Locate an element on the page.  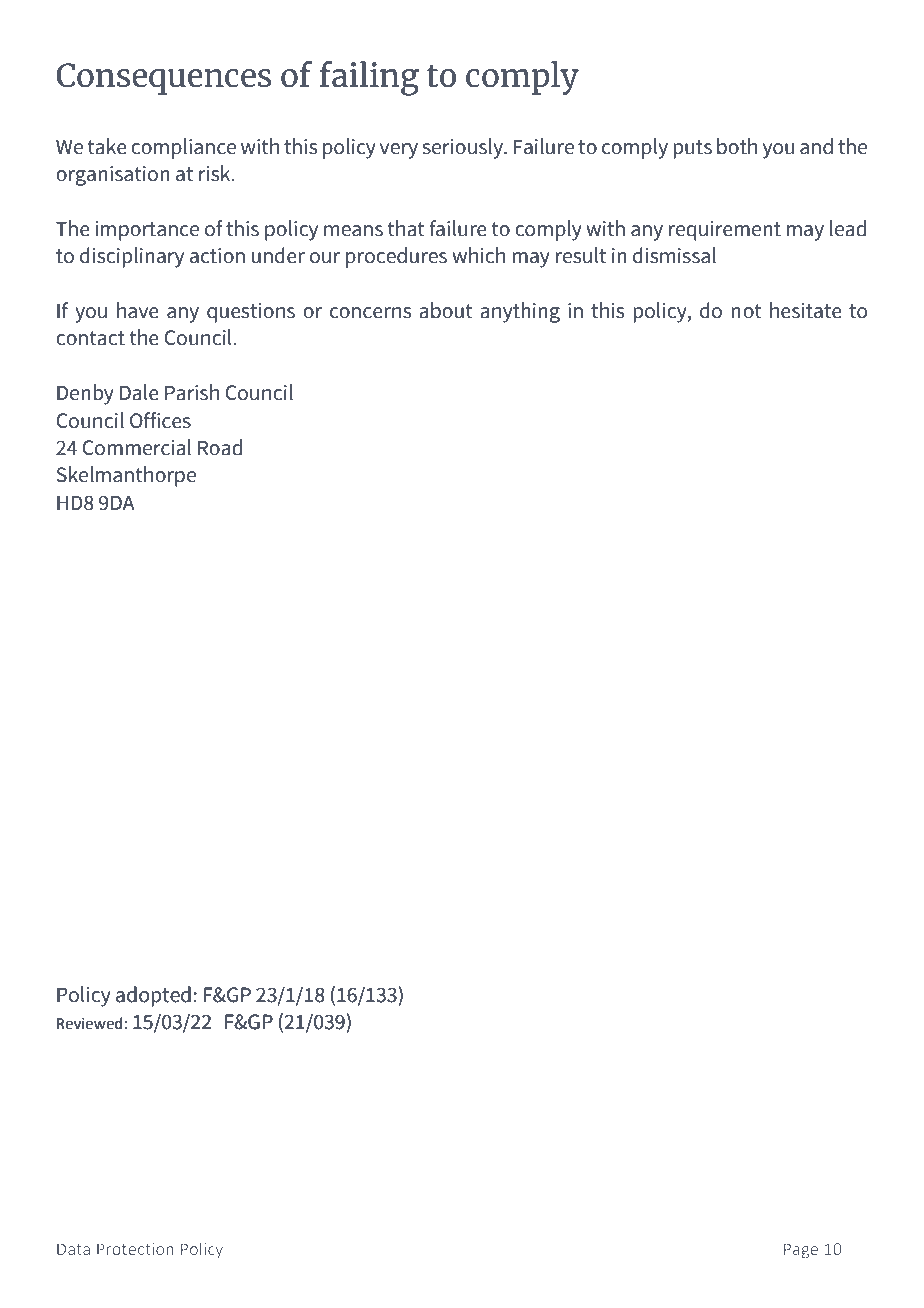
Protection is located at coordinates (135, 1249).
